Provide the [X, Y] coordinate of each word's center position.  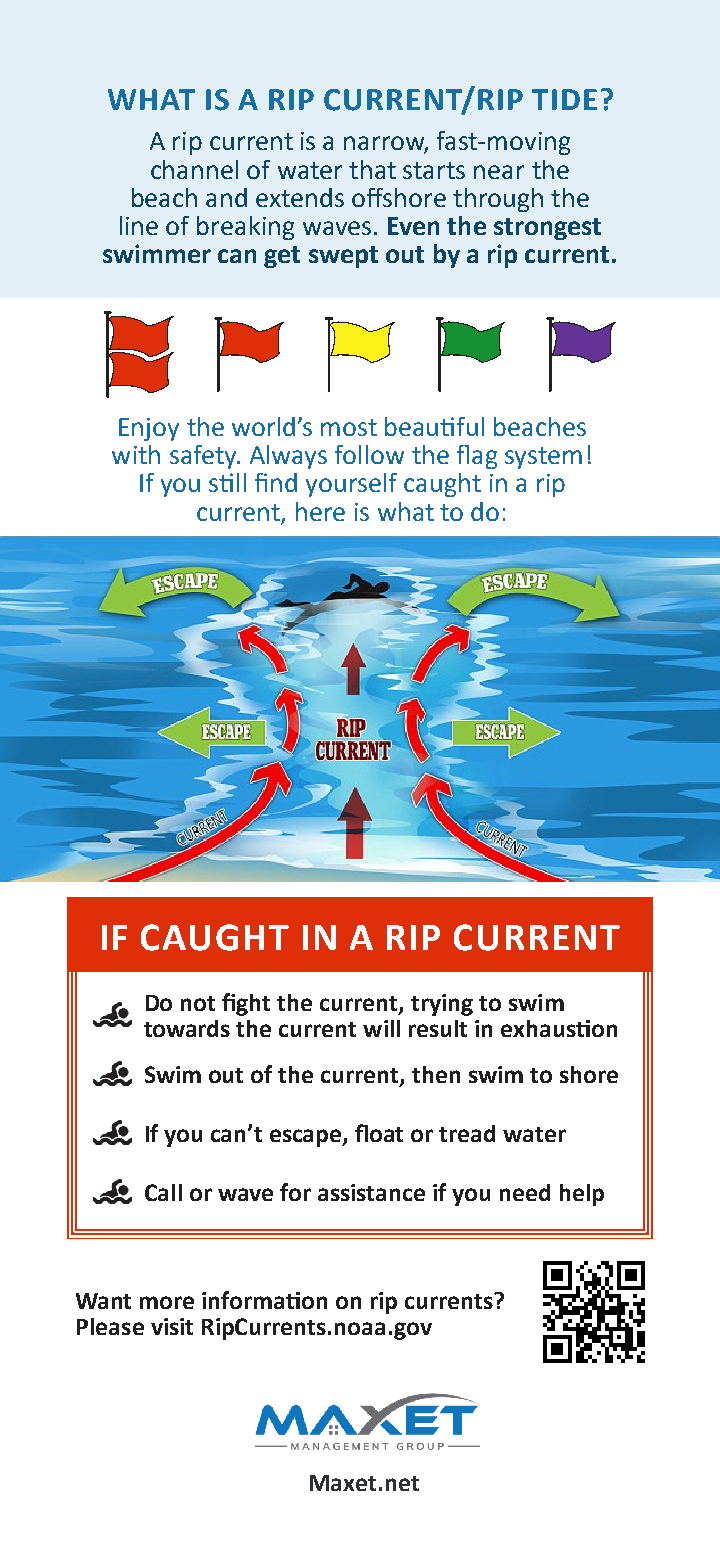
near [499, 172]
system [543, 458]
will [381, 1028]
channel [194, 169]
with [136, 454]
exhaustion [559, 1028]
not [198, 1003]
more [167, 1302]
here [320, 511]
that [372, 169]
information [264, 1300]
